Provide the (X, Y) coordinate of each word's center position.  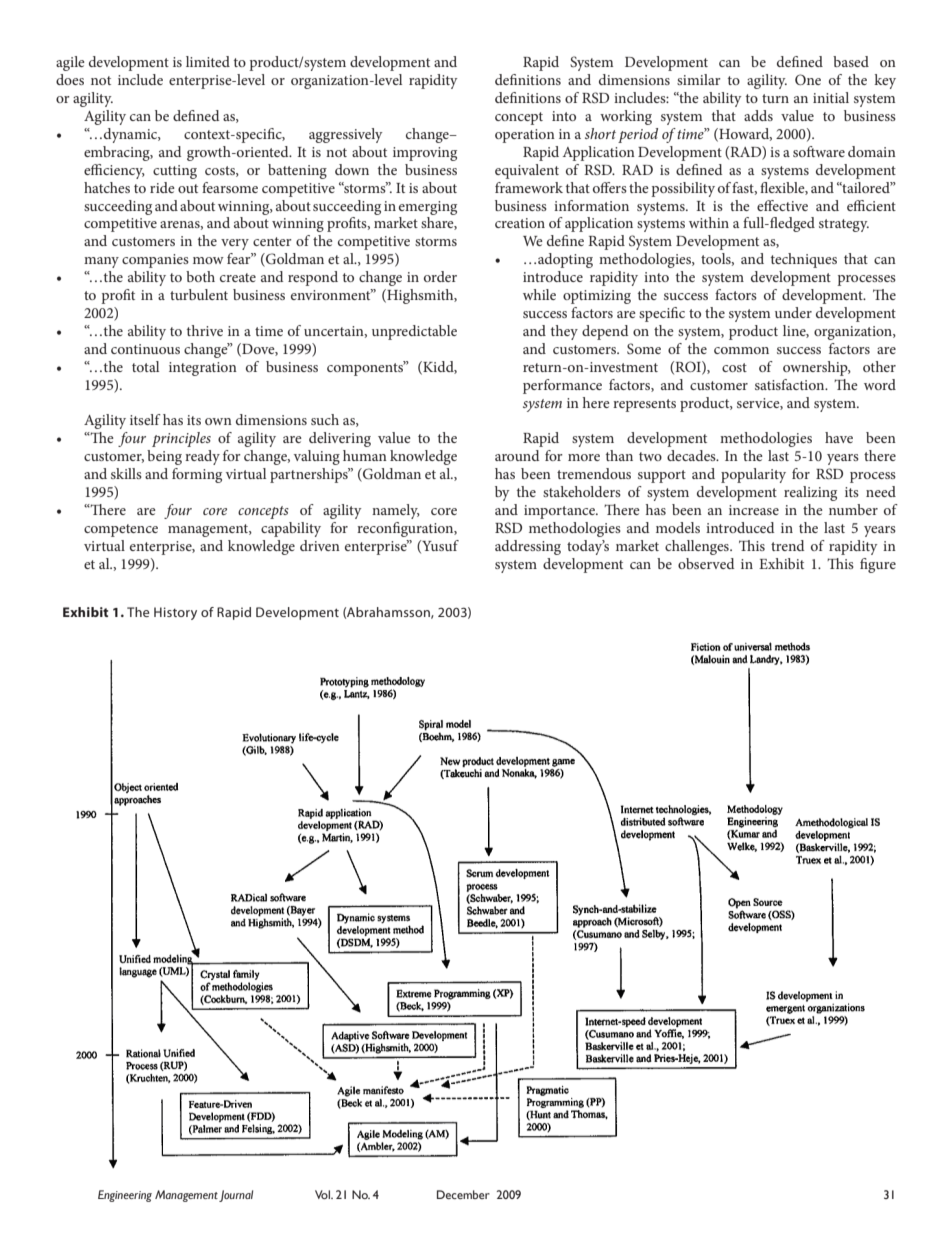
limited (208, 61)
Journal (236, 1196)
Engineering (125, 1196)
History (175, 613)
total (145, 366)
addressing (528, 547)
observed (706, 563)
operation (525, 136)
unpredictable (414, 332)
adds (758, 115)
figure (878, 565)
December (463, 1194)
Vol (324, 1194)
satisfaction (791, 384)
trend (787, 545)
